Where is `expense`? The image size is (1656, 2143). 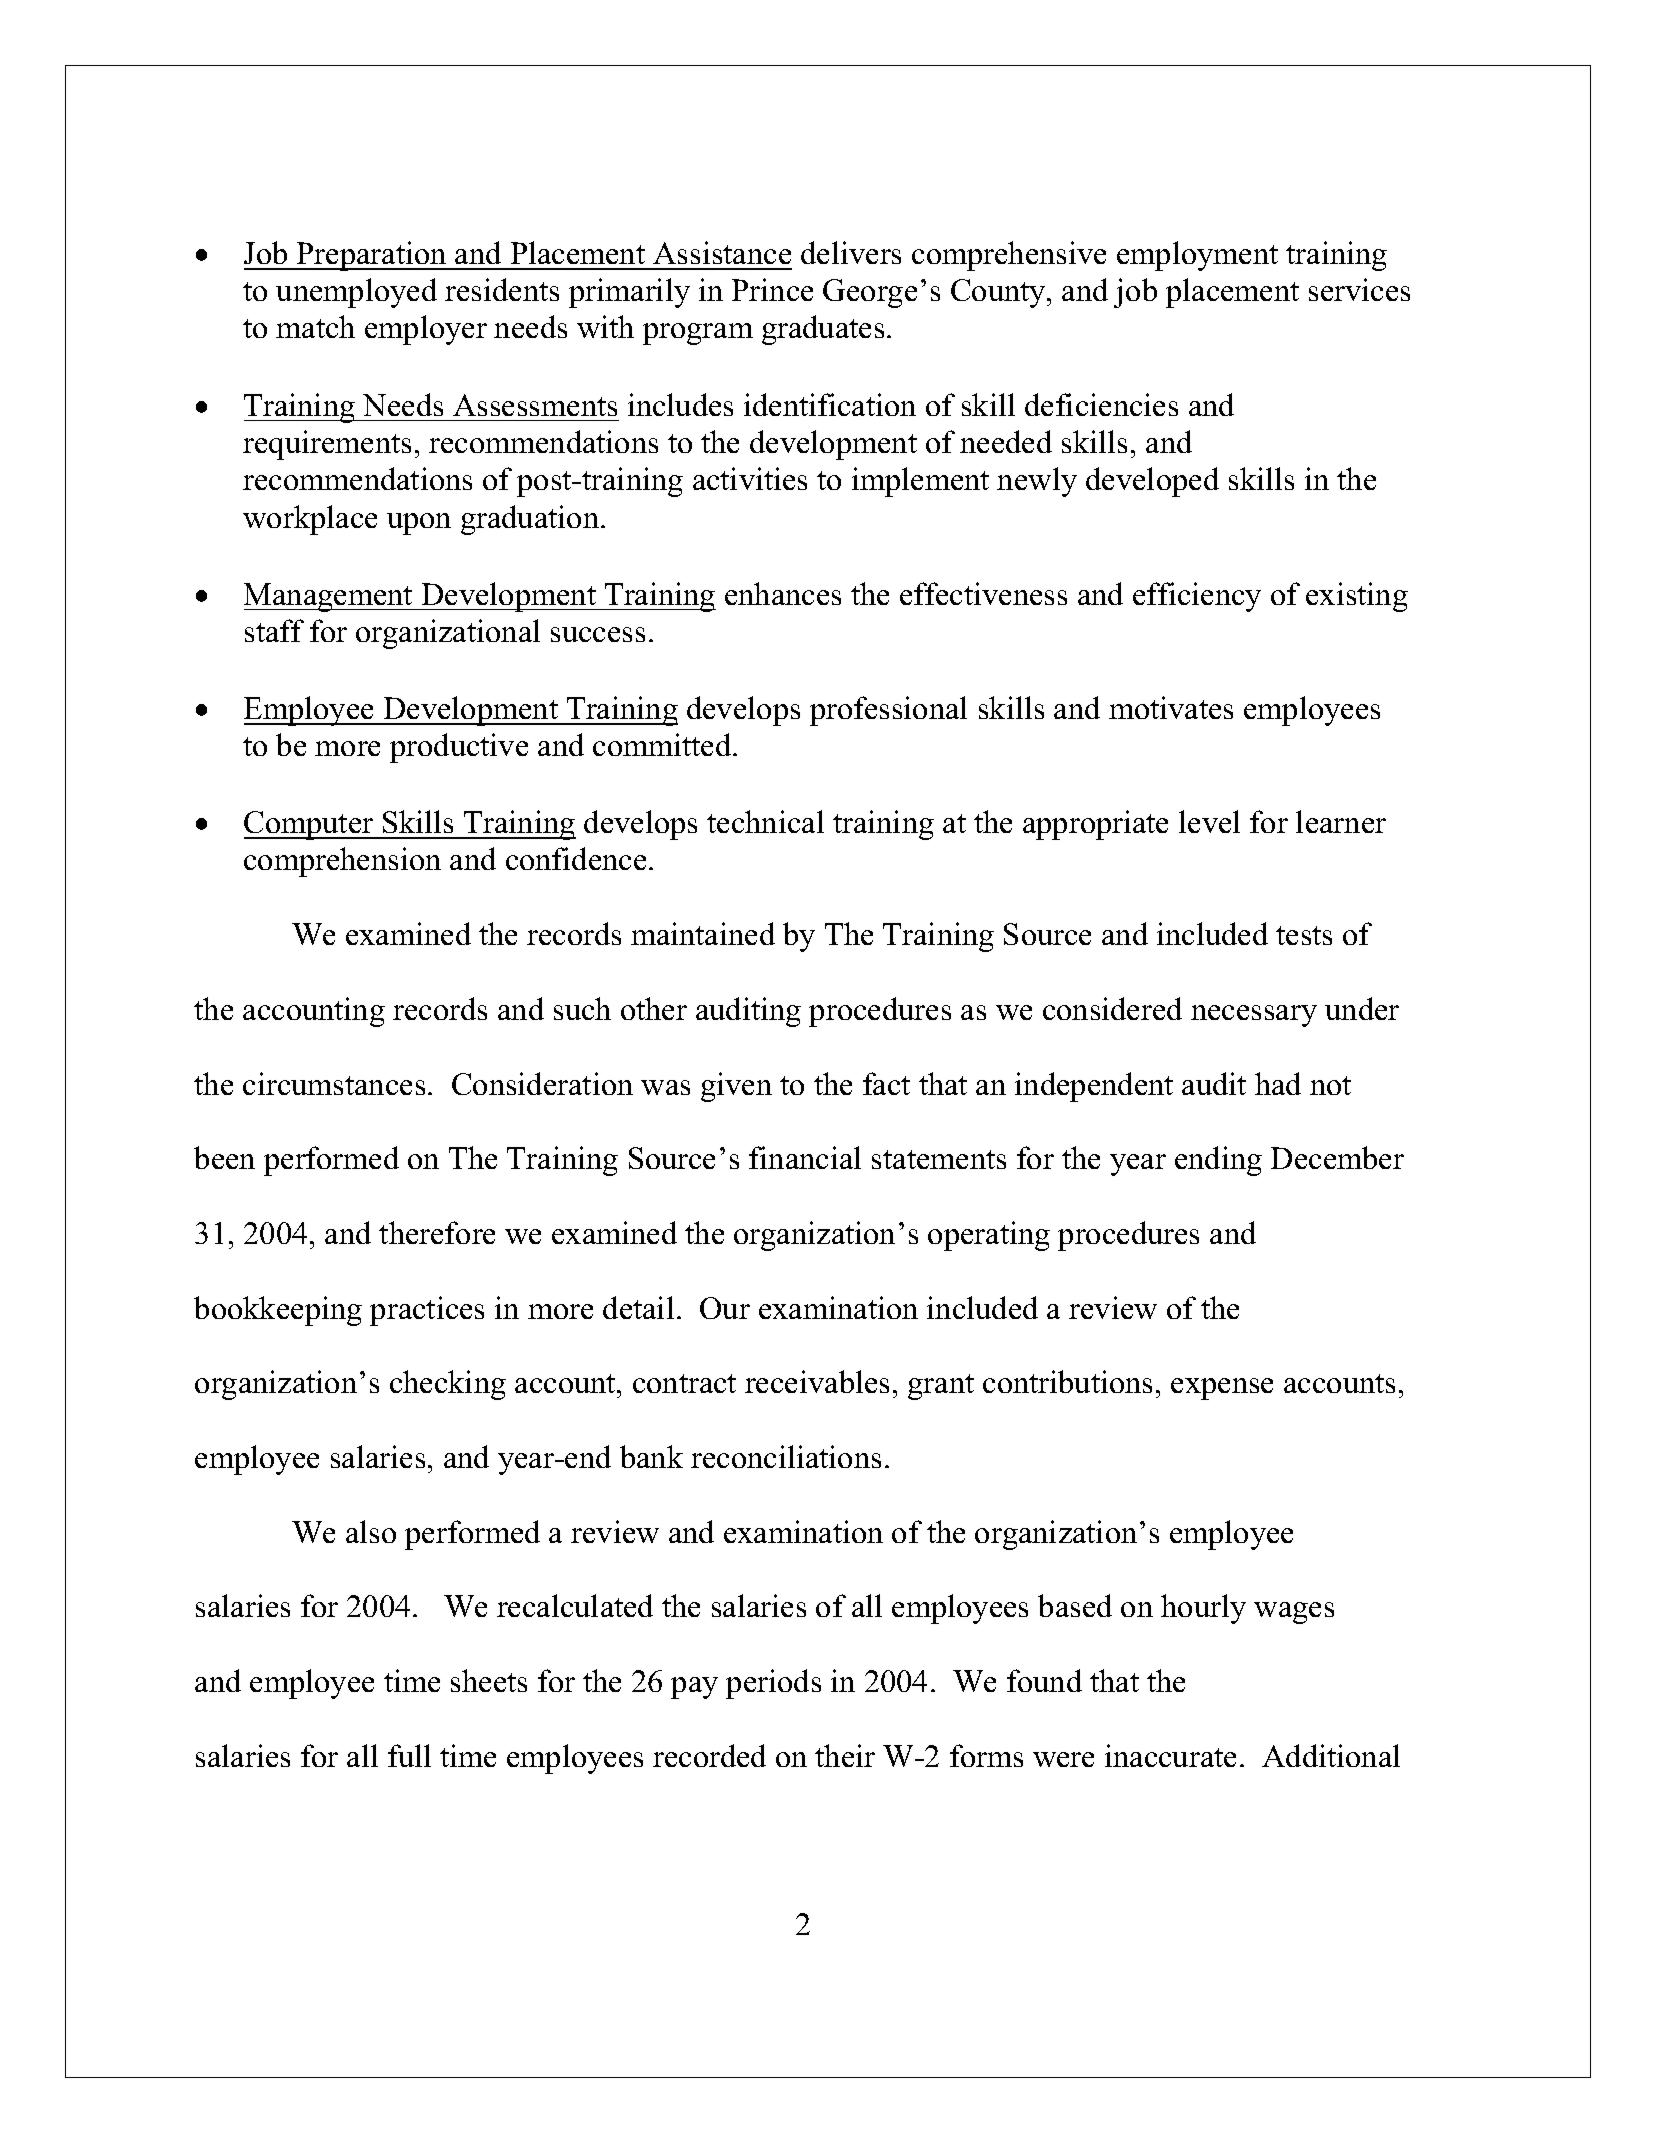 expense is located at coordinates (1222, 1389).
